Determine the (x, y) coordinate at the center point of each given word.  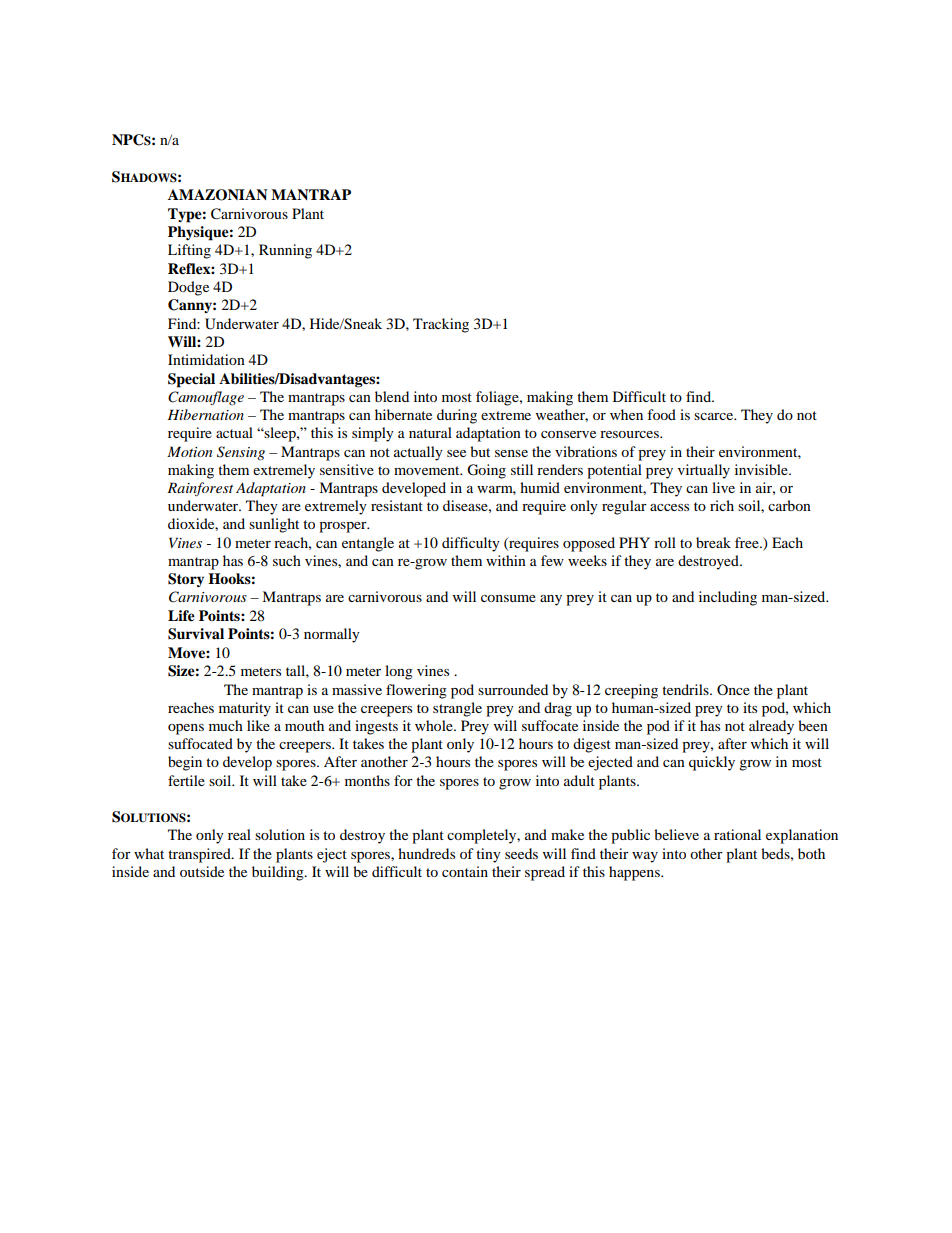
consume (508, 598)
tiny (488, 855)
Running (285, 251)
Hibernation (205, 414)
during (457, 416)
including (728, 598)
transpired (200, 855)
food (661, 414)
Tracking (441, 325)
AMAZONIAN (217, 195)
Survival (196, 634)
